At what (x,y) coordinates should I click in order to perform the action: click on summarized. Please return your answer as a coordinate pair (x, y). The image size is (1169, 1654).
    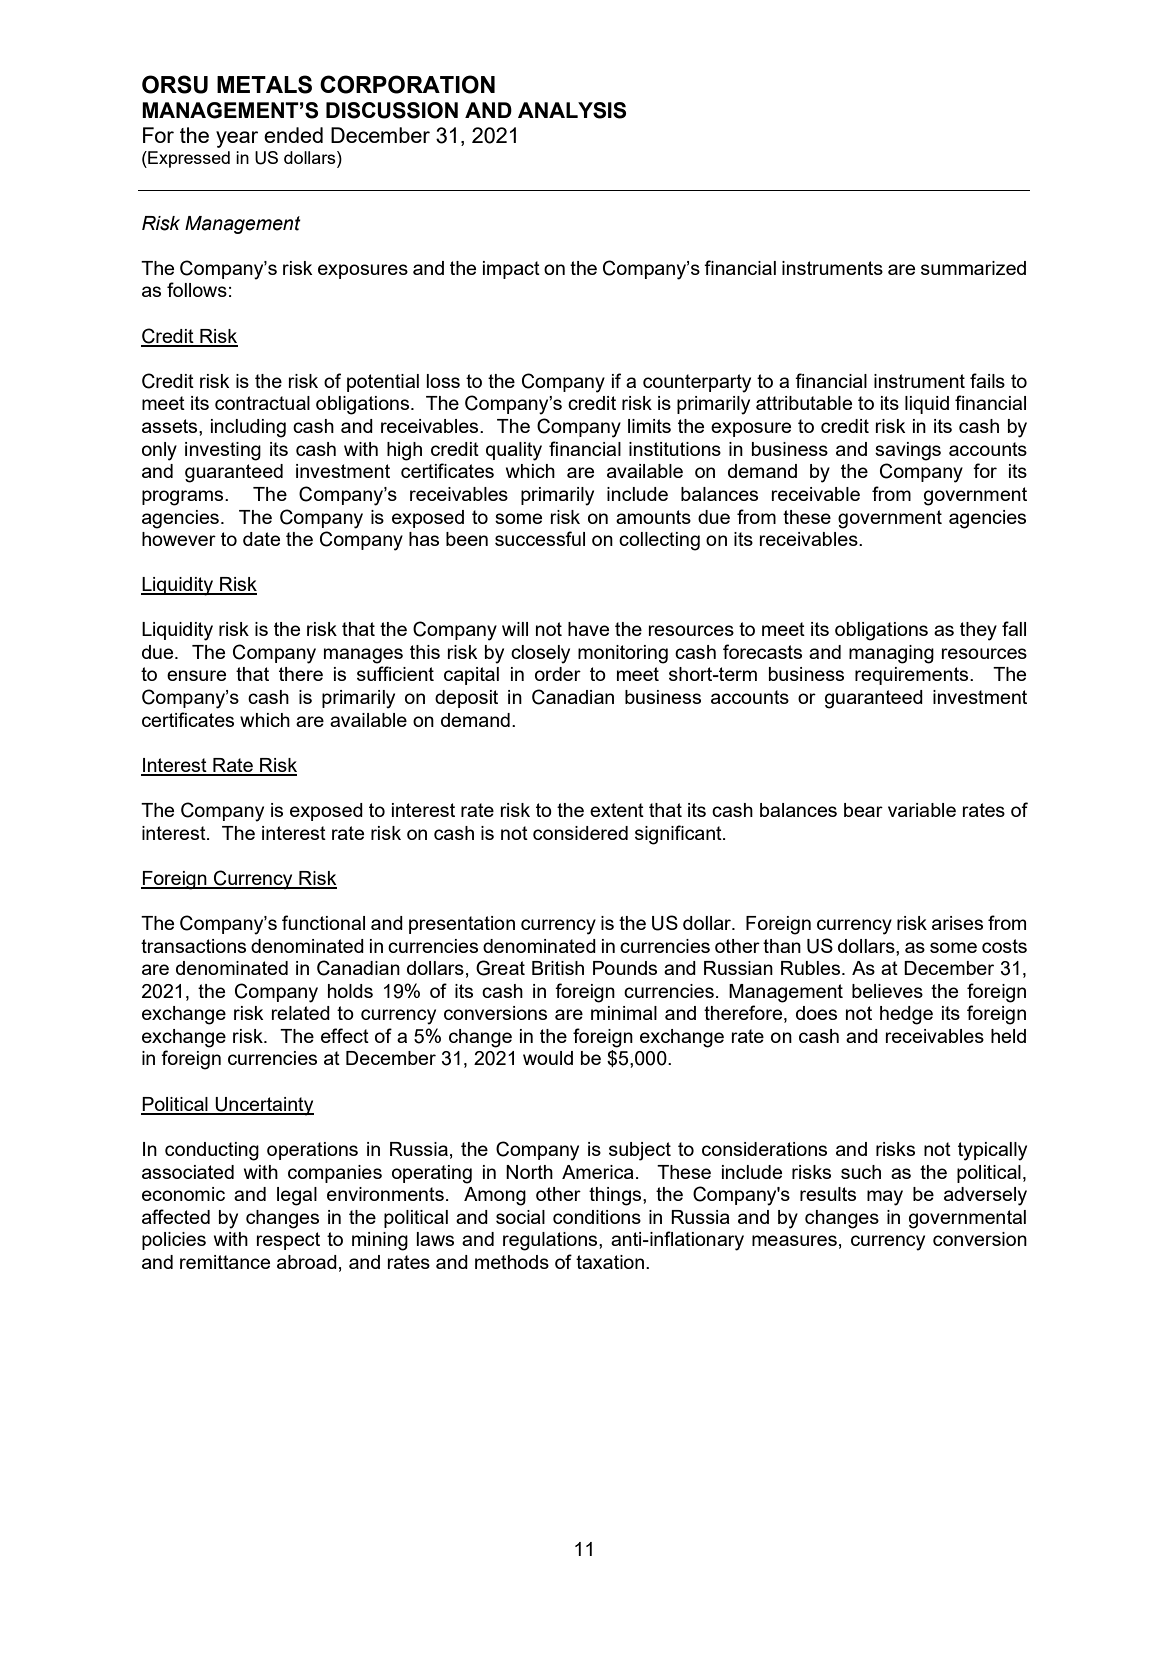
    Looking at the image, I should click on (973, 268).
